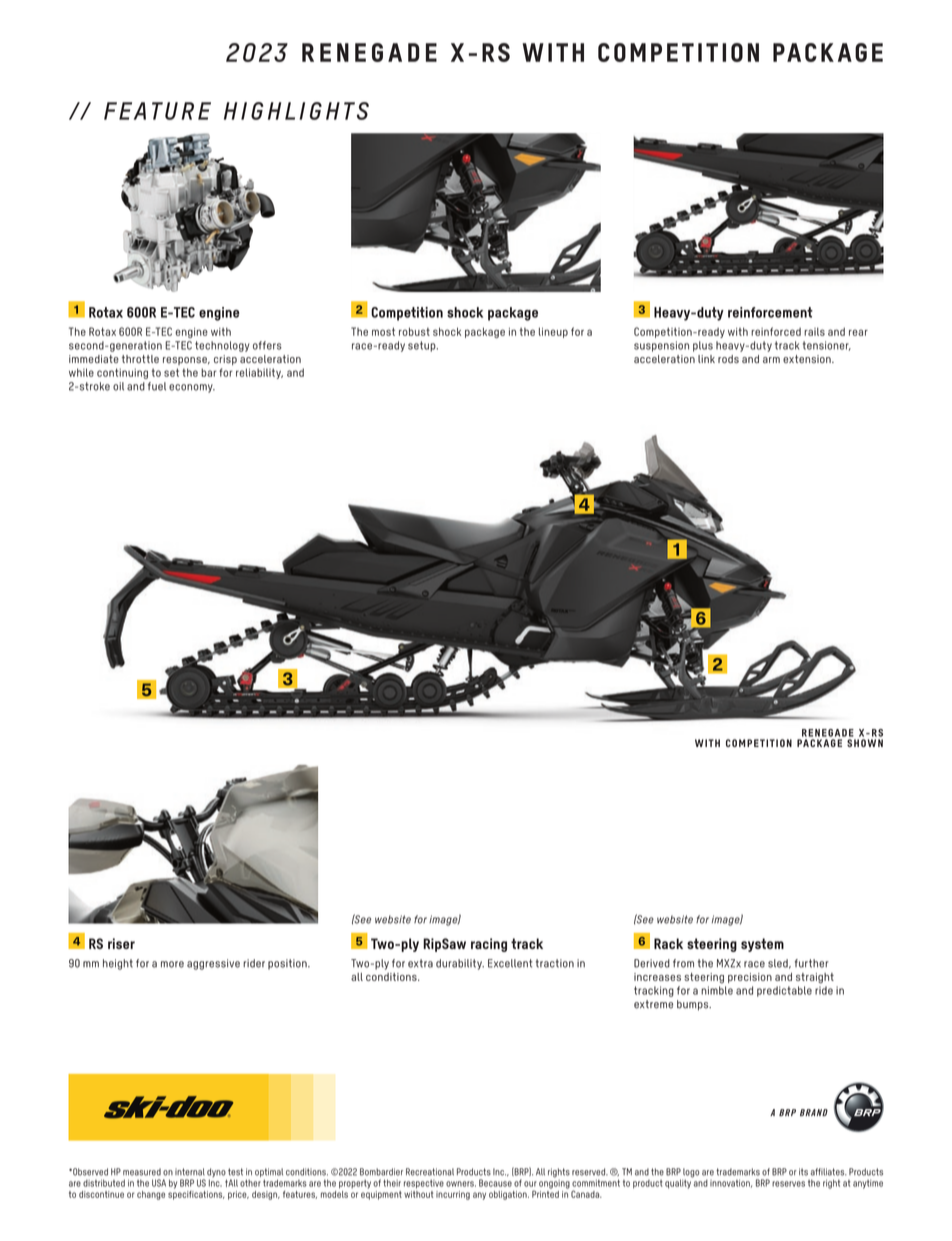 The height and width of the screenshot is (1241, 952). I want to click on reinforced, so click(776, 331).
